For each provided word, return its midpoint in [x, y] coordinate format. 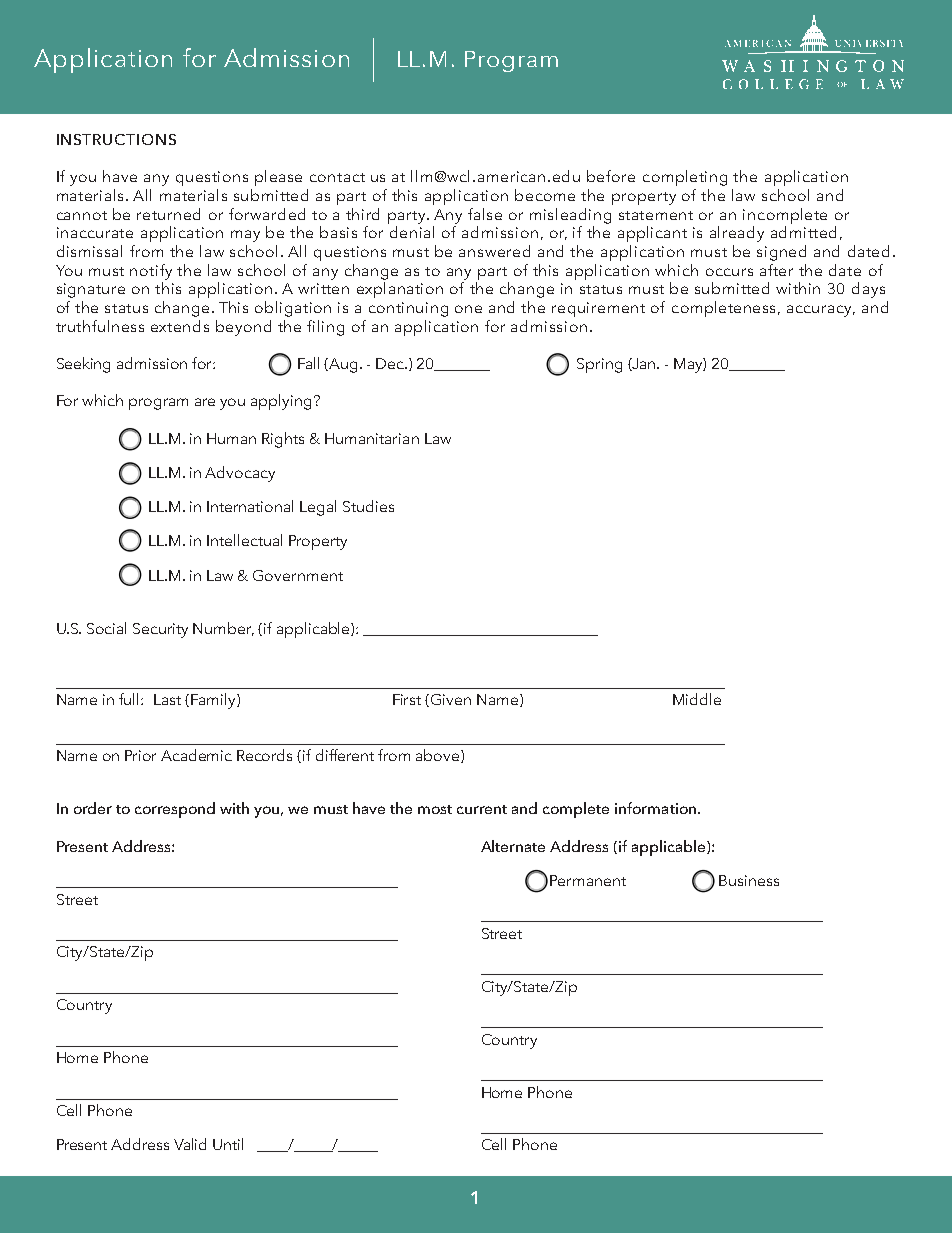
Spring [599, 365]
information [657, 808]
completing [685, 178]
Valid [190, 1144]
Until [228, 1144]
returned [168, 214]
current [482, 809]
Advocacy [240, 474]
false [485, 214]
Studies [368, 506]
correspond [175, 810]
